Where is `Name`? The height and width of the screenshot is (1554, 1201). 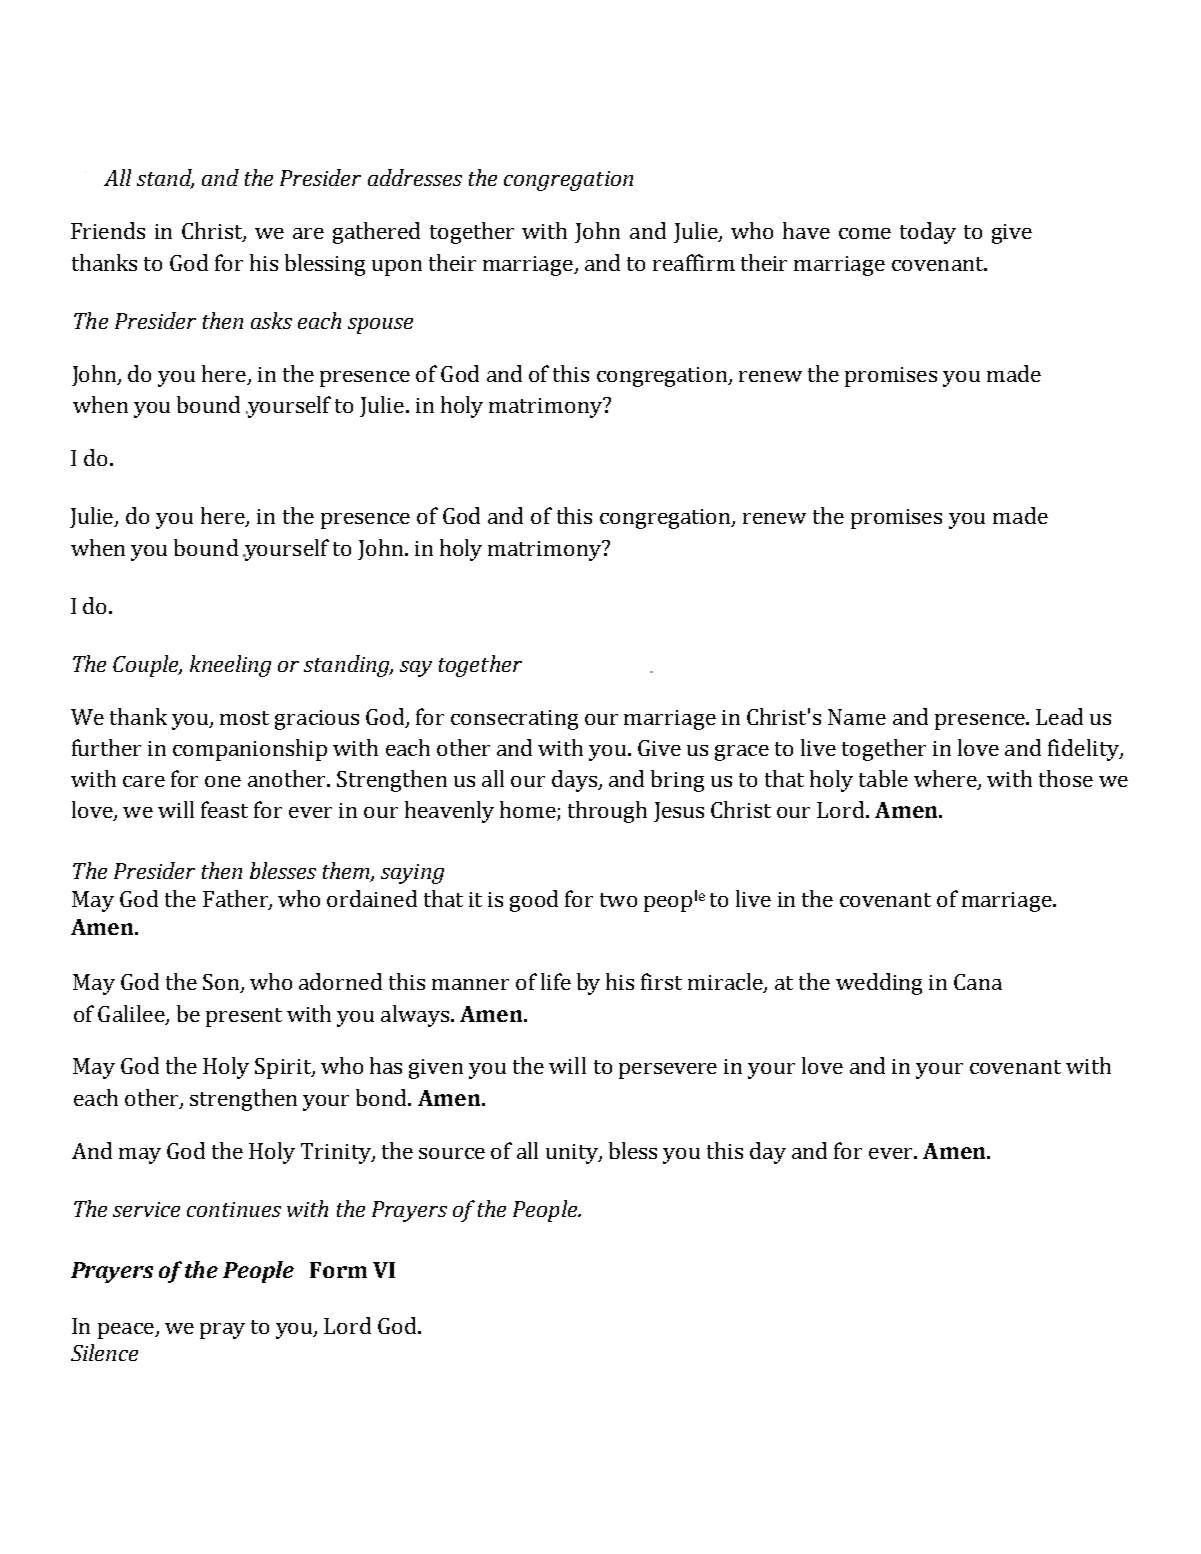 Name is located at coordinates (857, 717).
